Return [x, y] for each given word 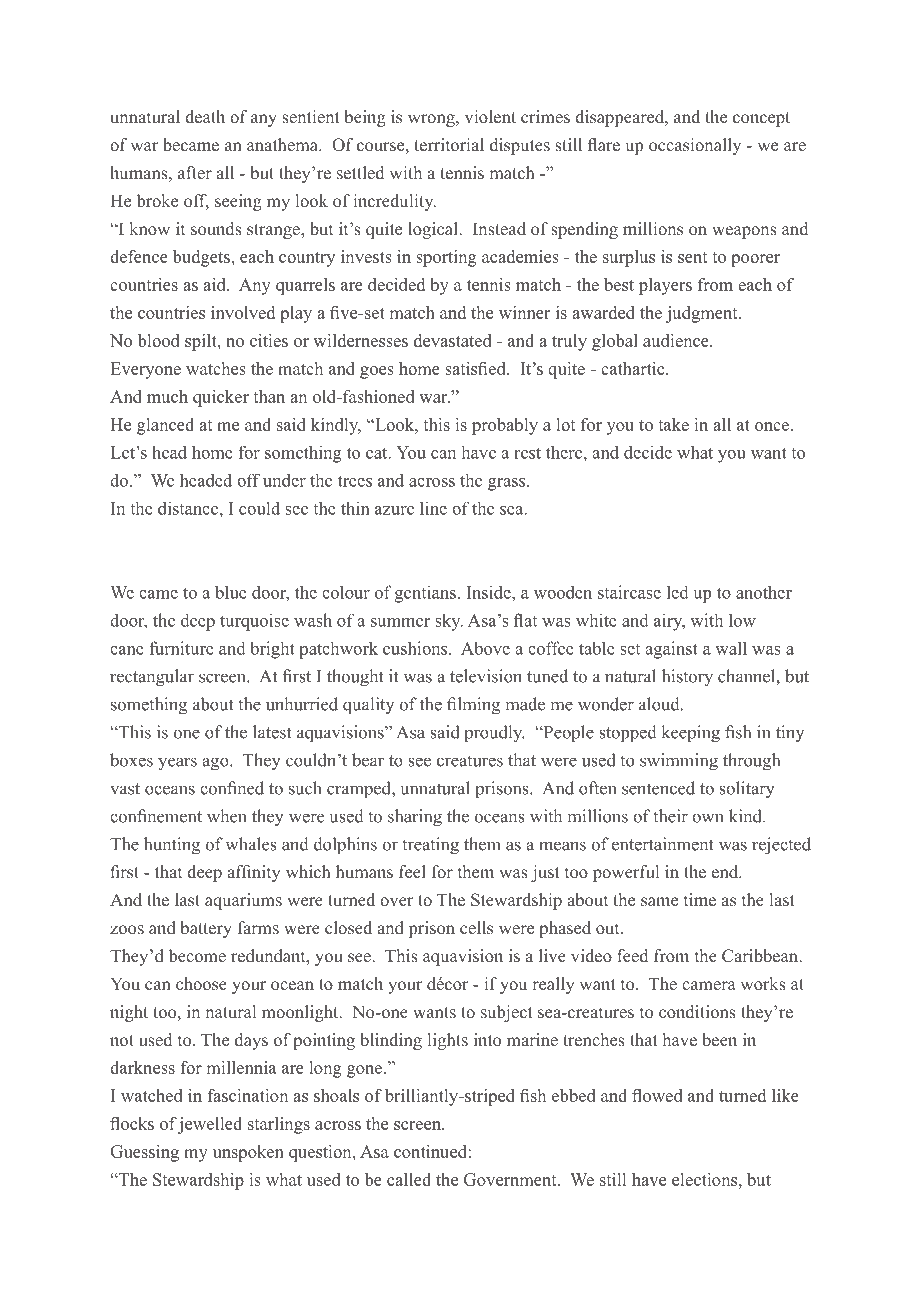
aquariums [243, 901]
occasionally [695, 146]
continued [431, 1151]
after [195, 173]
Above [485, 648]
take [673, 424]
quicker [221, 398]
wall [731, 648]
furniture [181, 648]
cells [476, 928]
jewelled [210, 1125]
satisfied [476, 368]
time [700, 900]
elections [706, 1179]
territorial [449, 145]
